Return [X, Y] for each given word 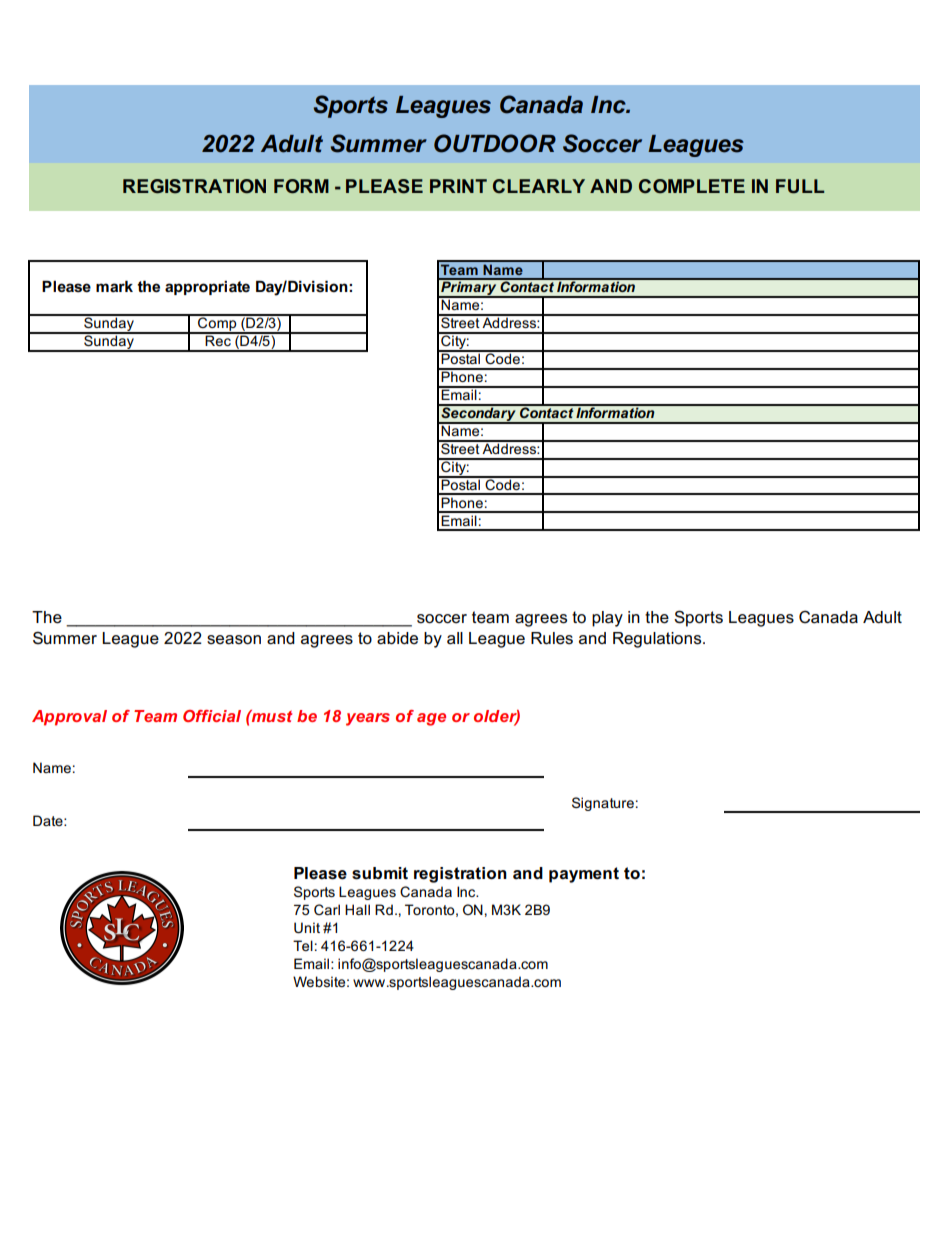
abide [397, 638]
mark [114, 286]
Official [212, 716]
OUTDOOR [495, 143]
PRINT [458, 186]
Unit [307, 927]
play [607, 619]
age [431, 719]
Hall [357, 909]
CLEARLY [539, 186]
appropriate [207, 288]
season [234, 640]
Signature [603, 804]
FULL [800, 186]
